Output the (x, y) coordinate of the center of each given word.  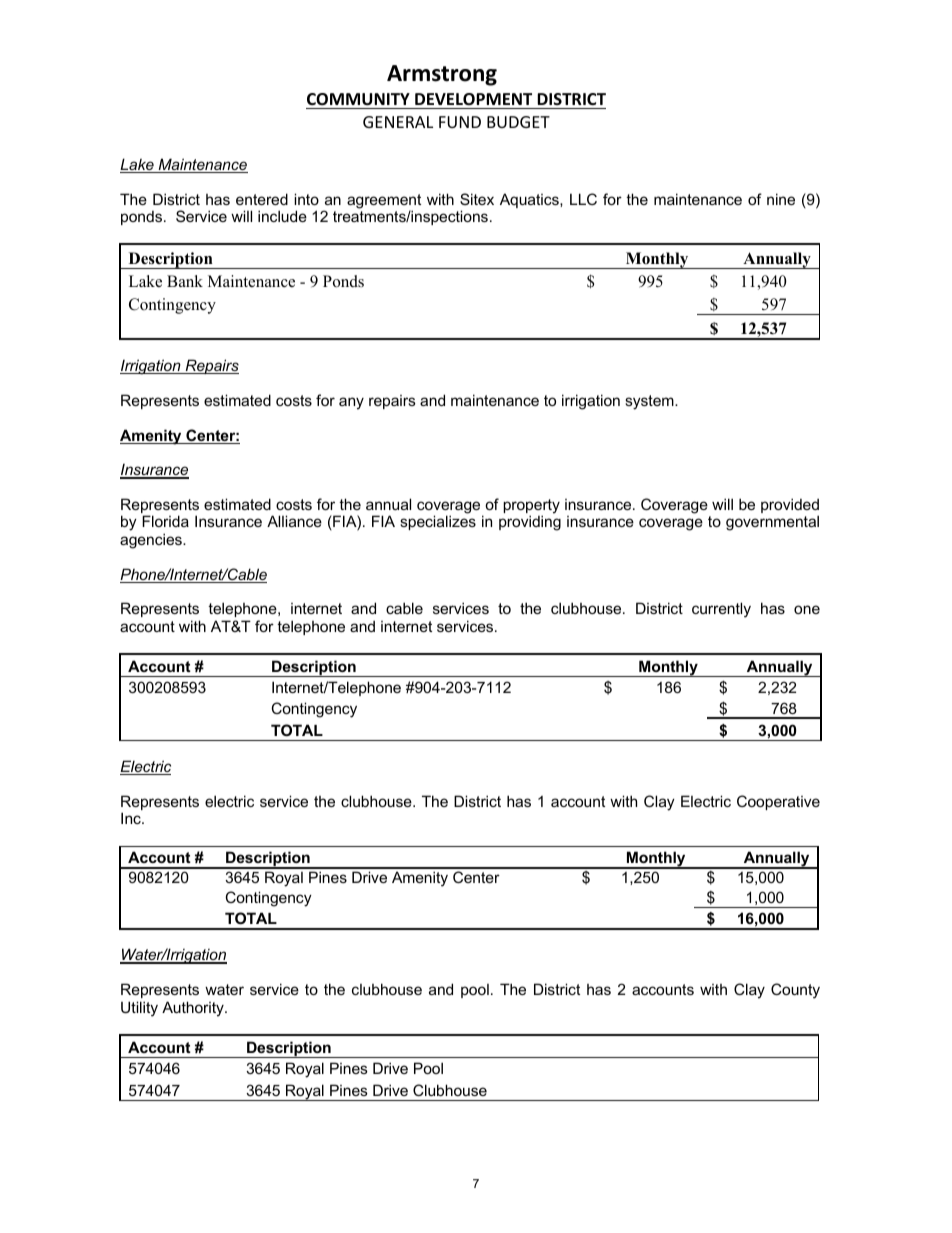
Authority (194, 1009)
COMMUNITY (358, 99)
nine (781, 199)
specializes (438, 522)
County (795, 991)
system (650, 402)
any (351, 403)
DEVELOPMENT (473, 99)
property (531, 507)
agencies (152, 541)
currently (721, 610)
